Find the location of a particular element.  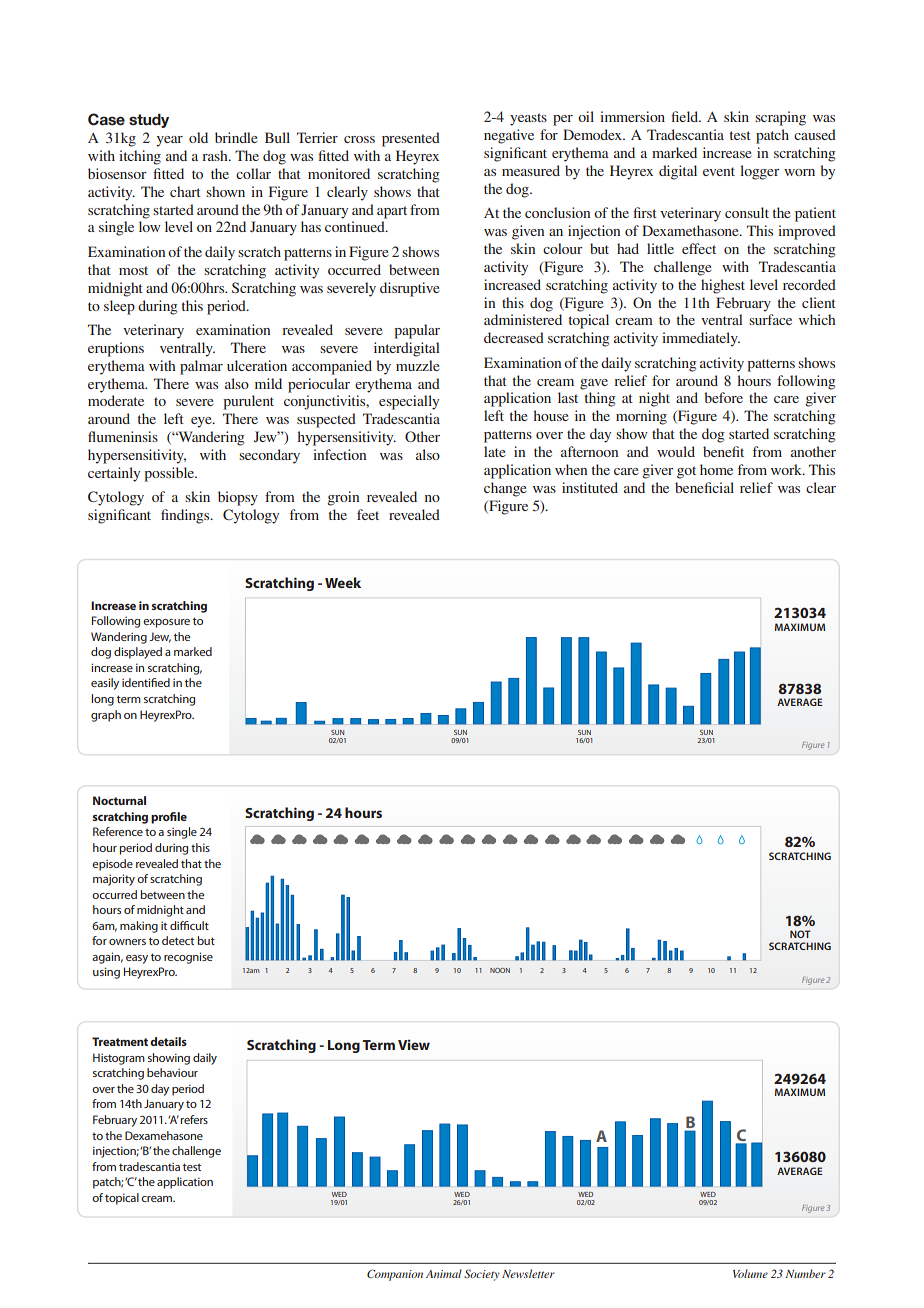

old is located at coordinates (198, 137).
